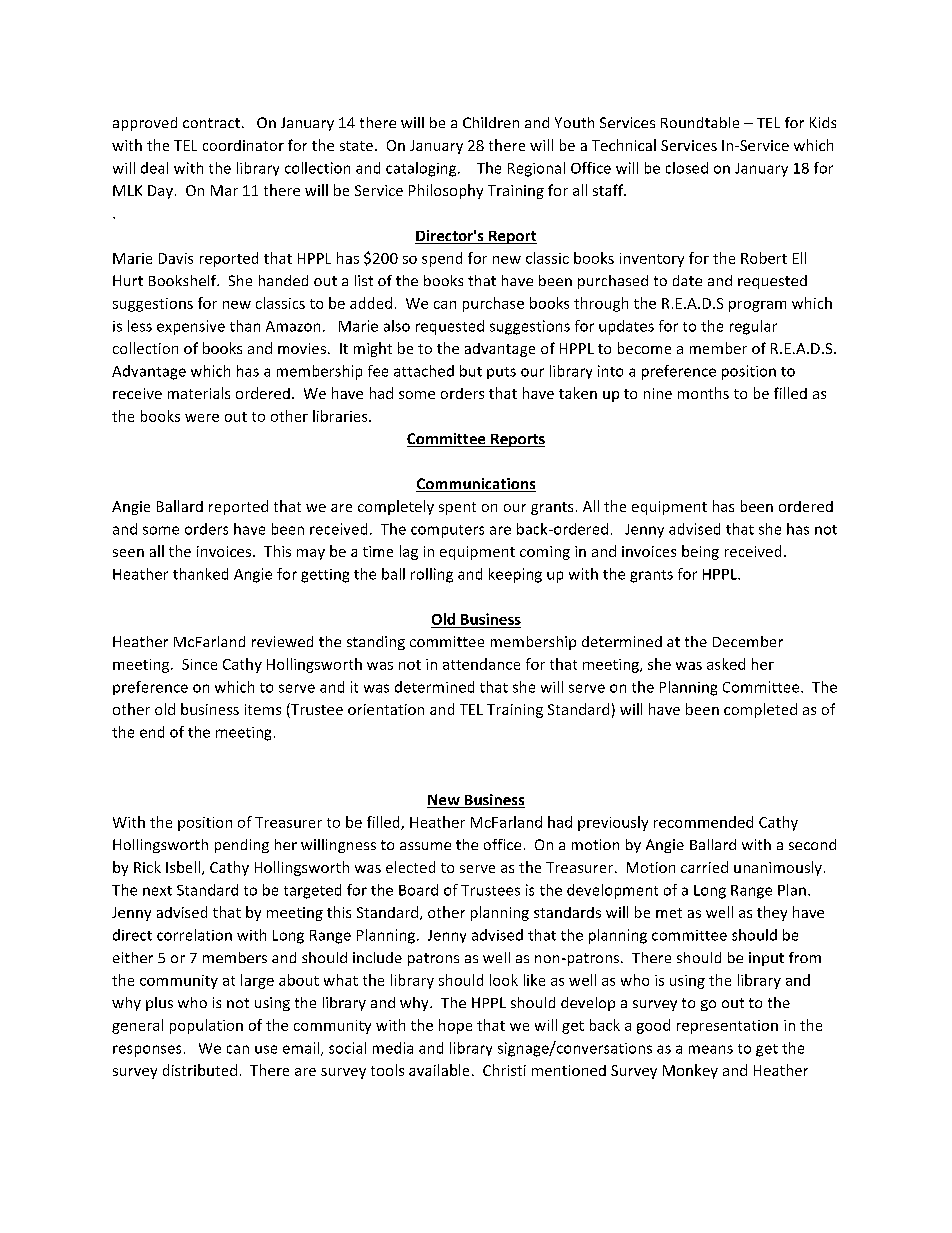 The width and height of the screenshot is (952, 1233). Describe the element at coordinates (491, 122) in the screenshot. I see `Children` at that location.
